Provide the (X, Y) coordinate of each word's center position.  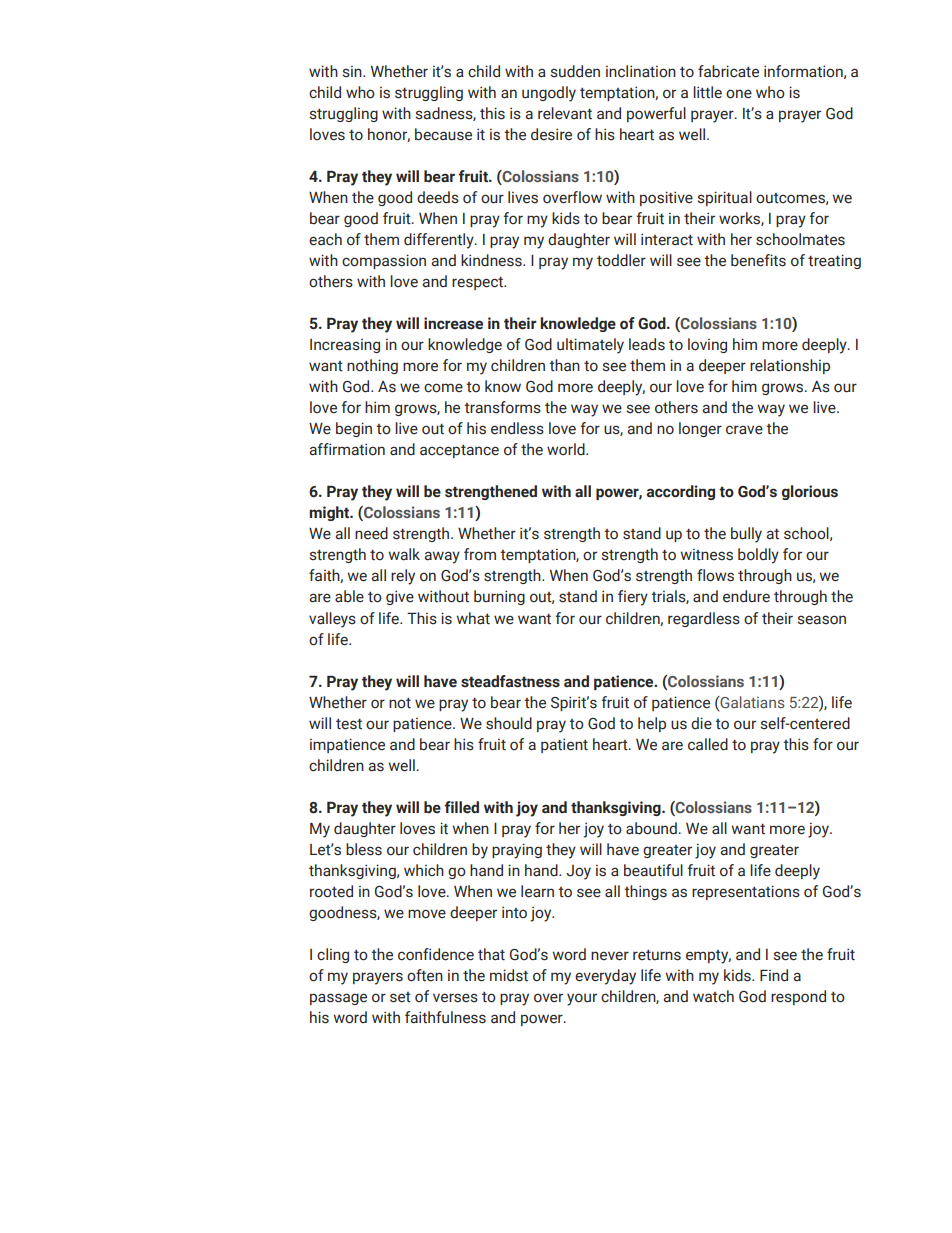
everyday (605, 977)
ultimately (590, 346)
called (708, 744)
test (349, 724)
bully (746, 535)
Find (774, 975)
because (443, 134)
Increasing (345, 346)
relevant (565, 113)
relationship (790, 366)
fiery (633, 598)
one (739, 94)
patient (564, 745)
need (371, 533)
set (400, 997)
